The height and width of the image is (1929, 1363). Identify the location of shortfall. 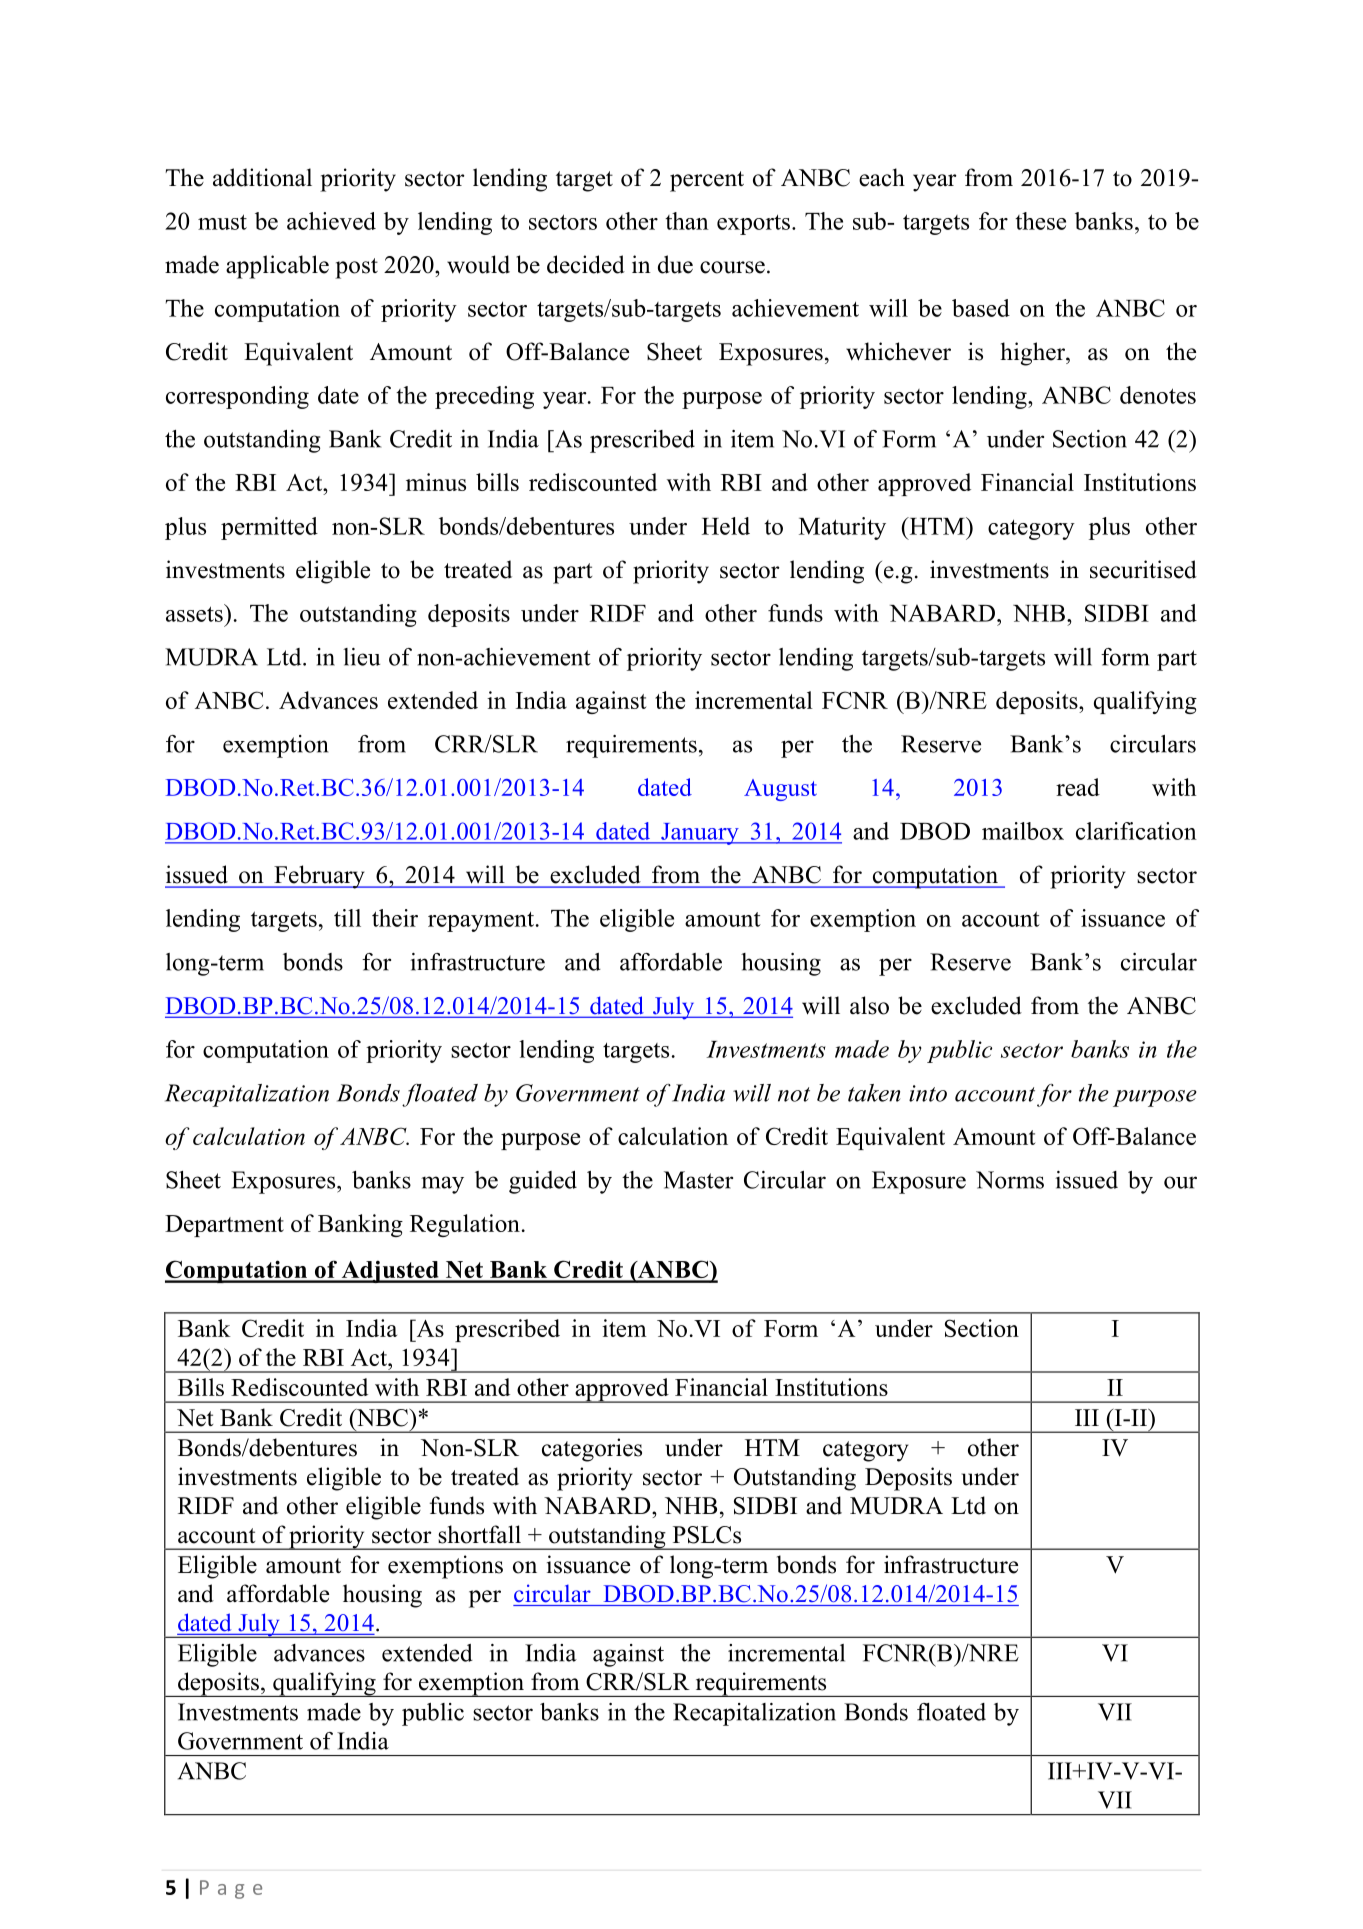
(479, 1534).
